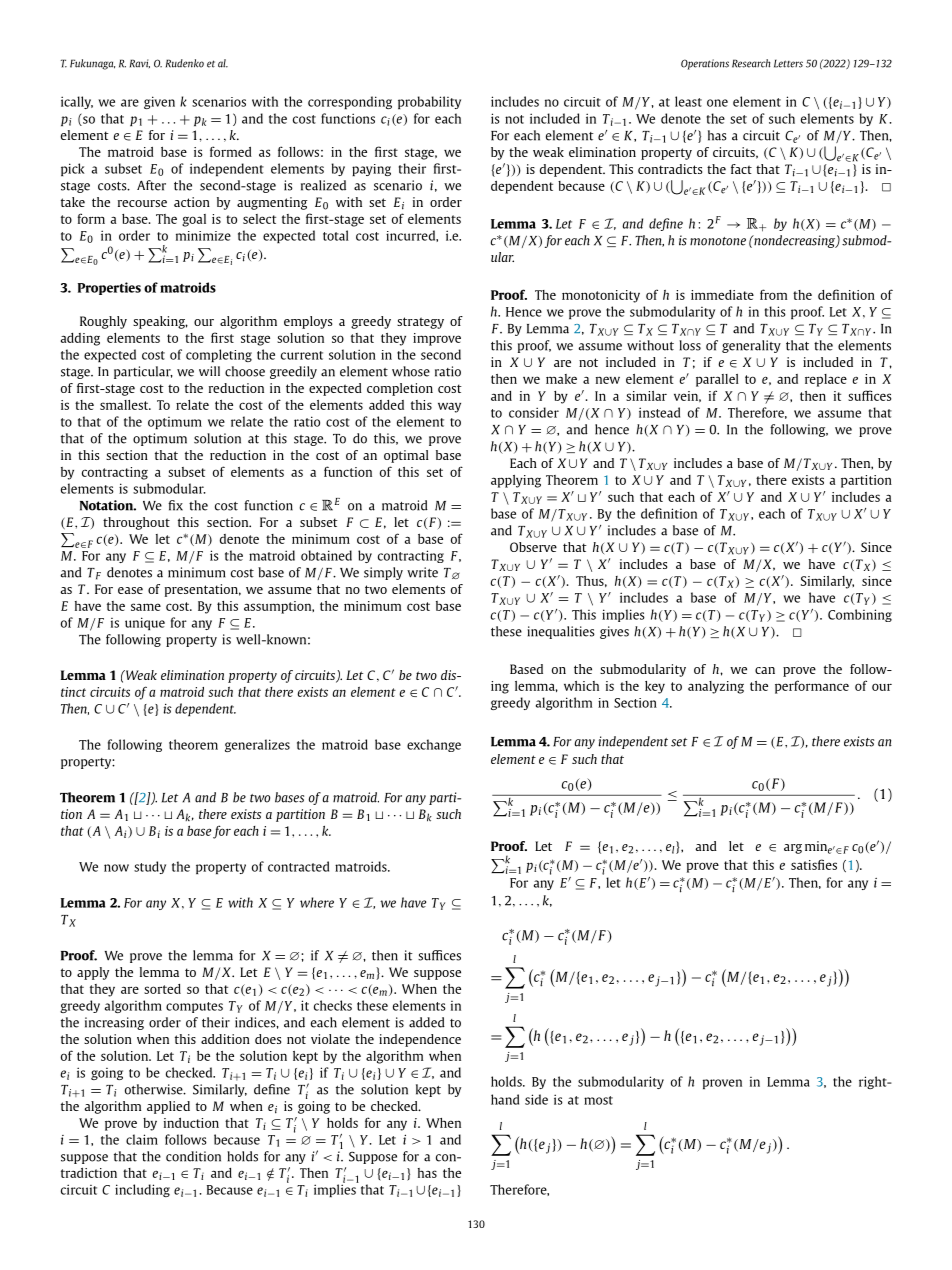 Image resolution: width=952 pixels, height=1270 pixels. I want to click on given, so click(159, 102).
